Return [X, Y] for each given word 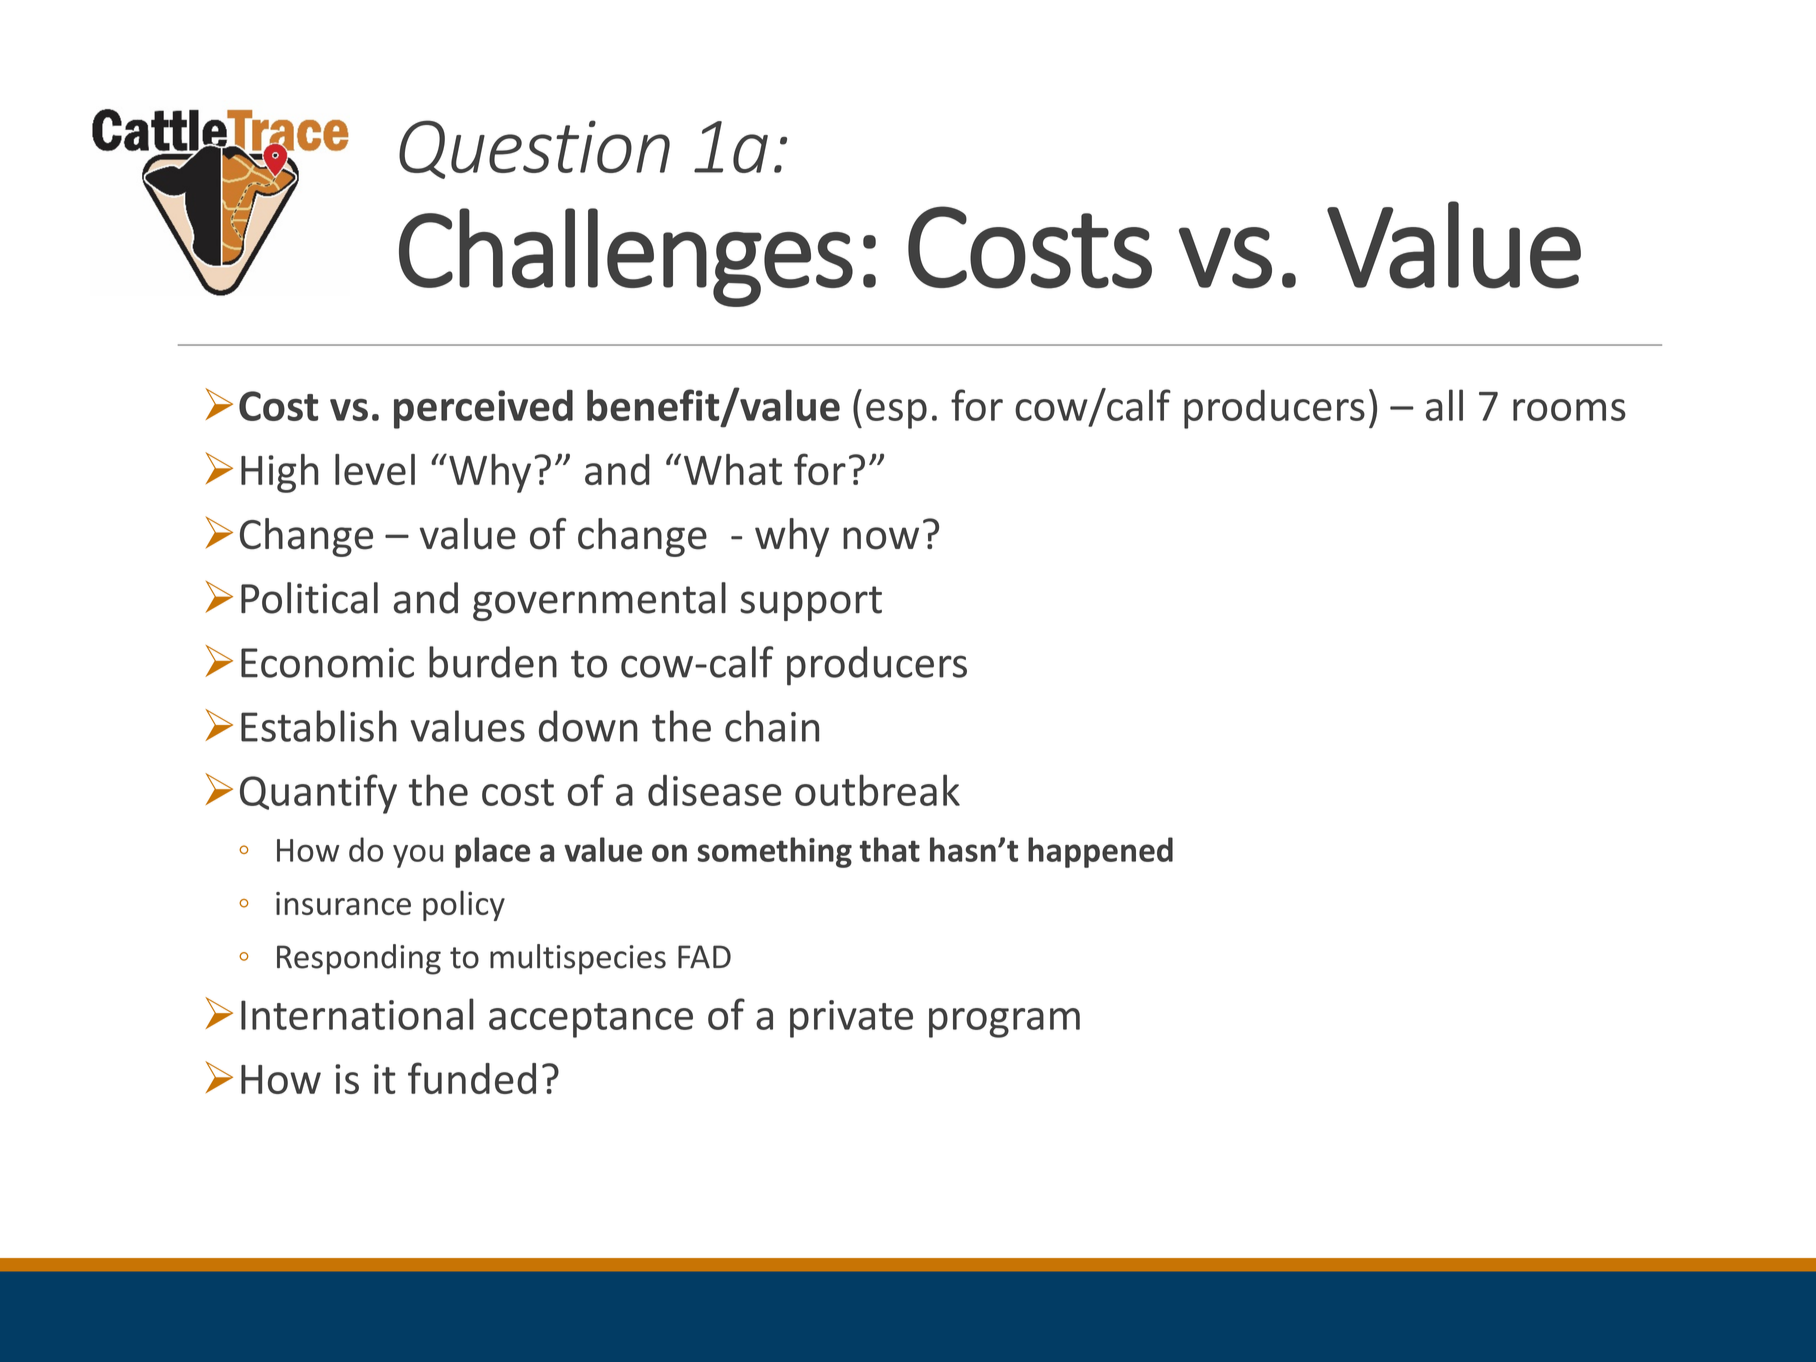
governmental [599, 601]
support [811, 603]
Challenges [626, 257]
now [881, 538]
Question [534, 149]
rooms [1569, 410]
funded [472, 1078]
